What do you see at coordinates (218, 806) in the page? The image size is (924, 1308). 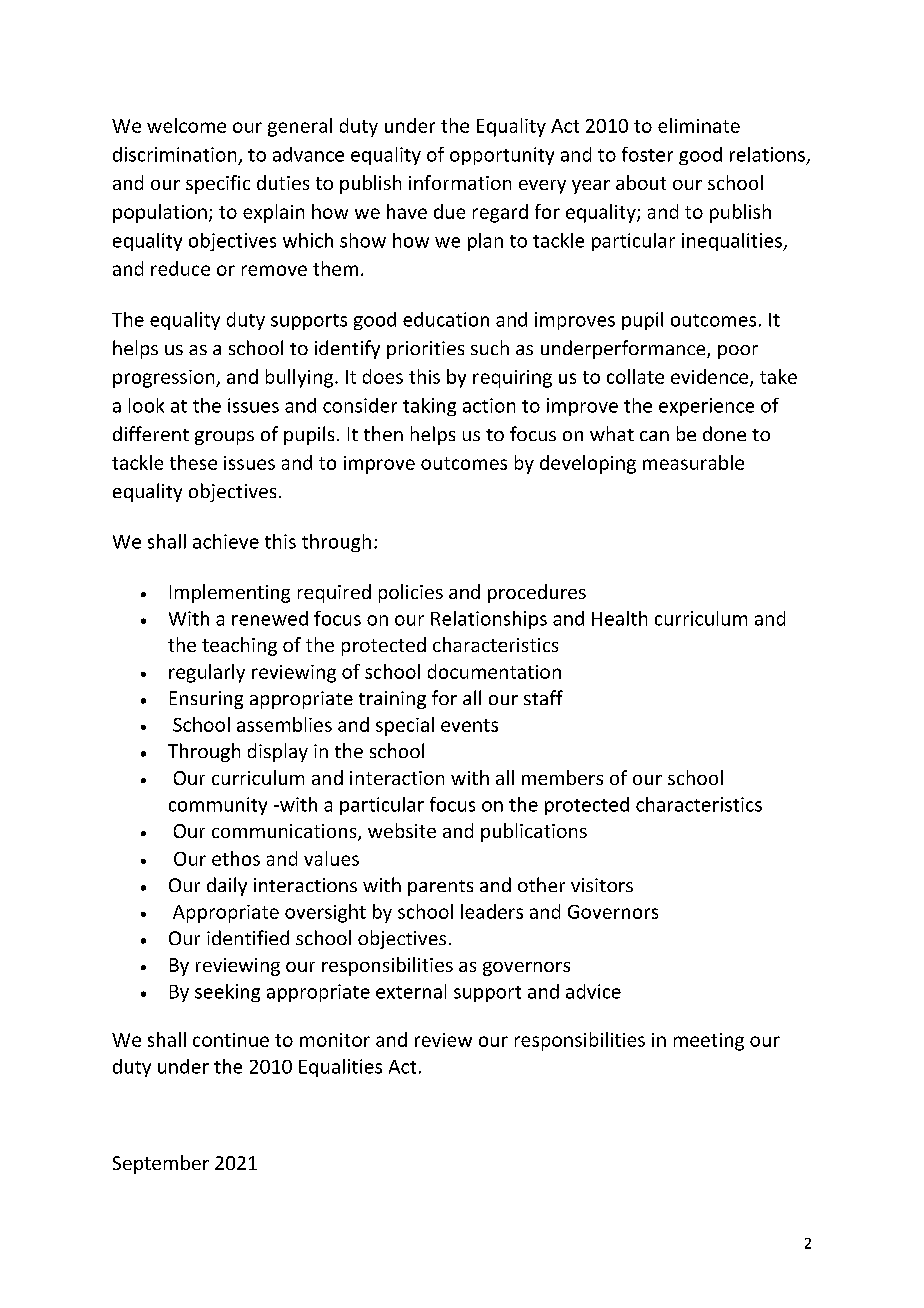 I see `community` at bounding box center [218, 806].
